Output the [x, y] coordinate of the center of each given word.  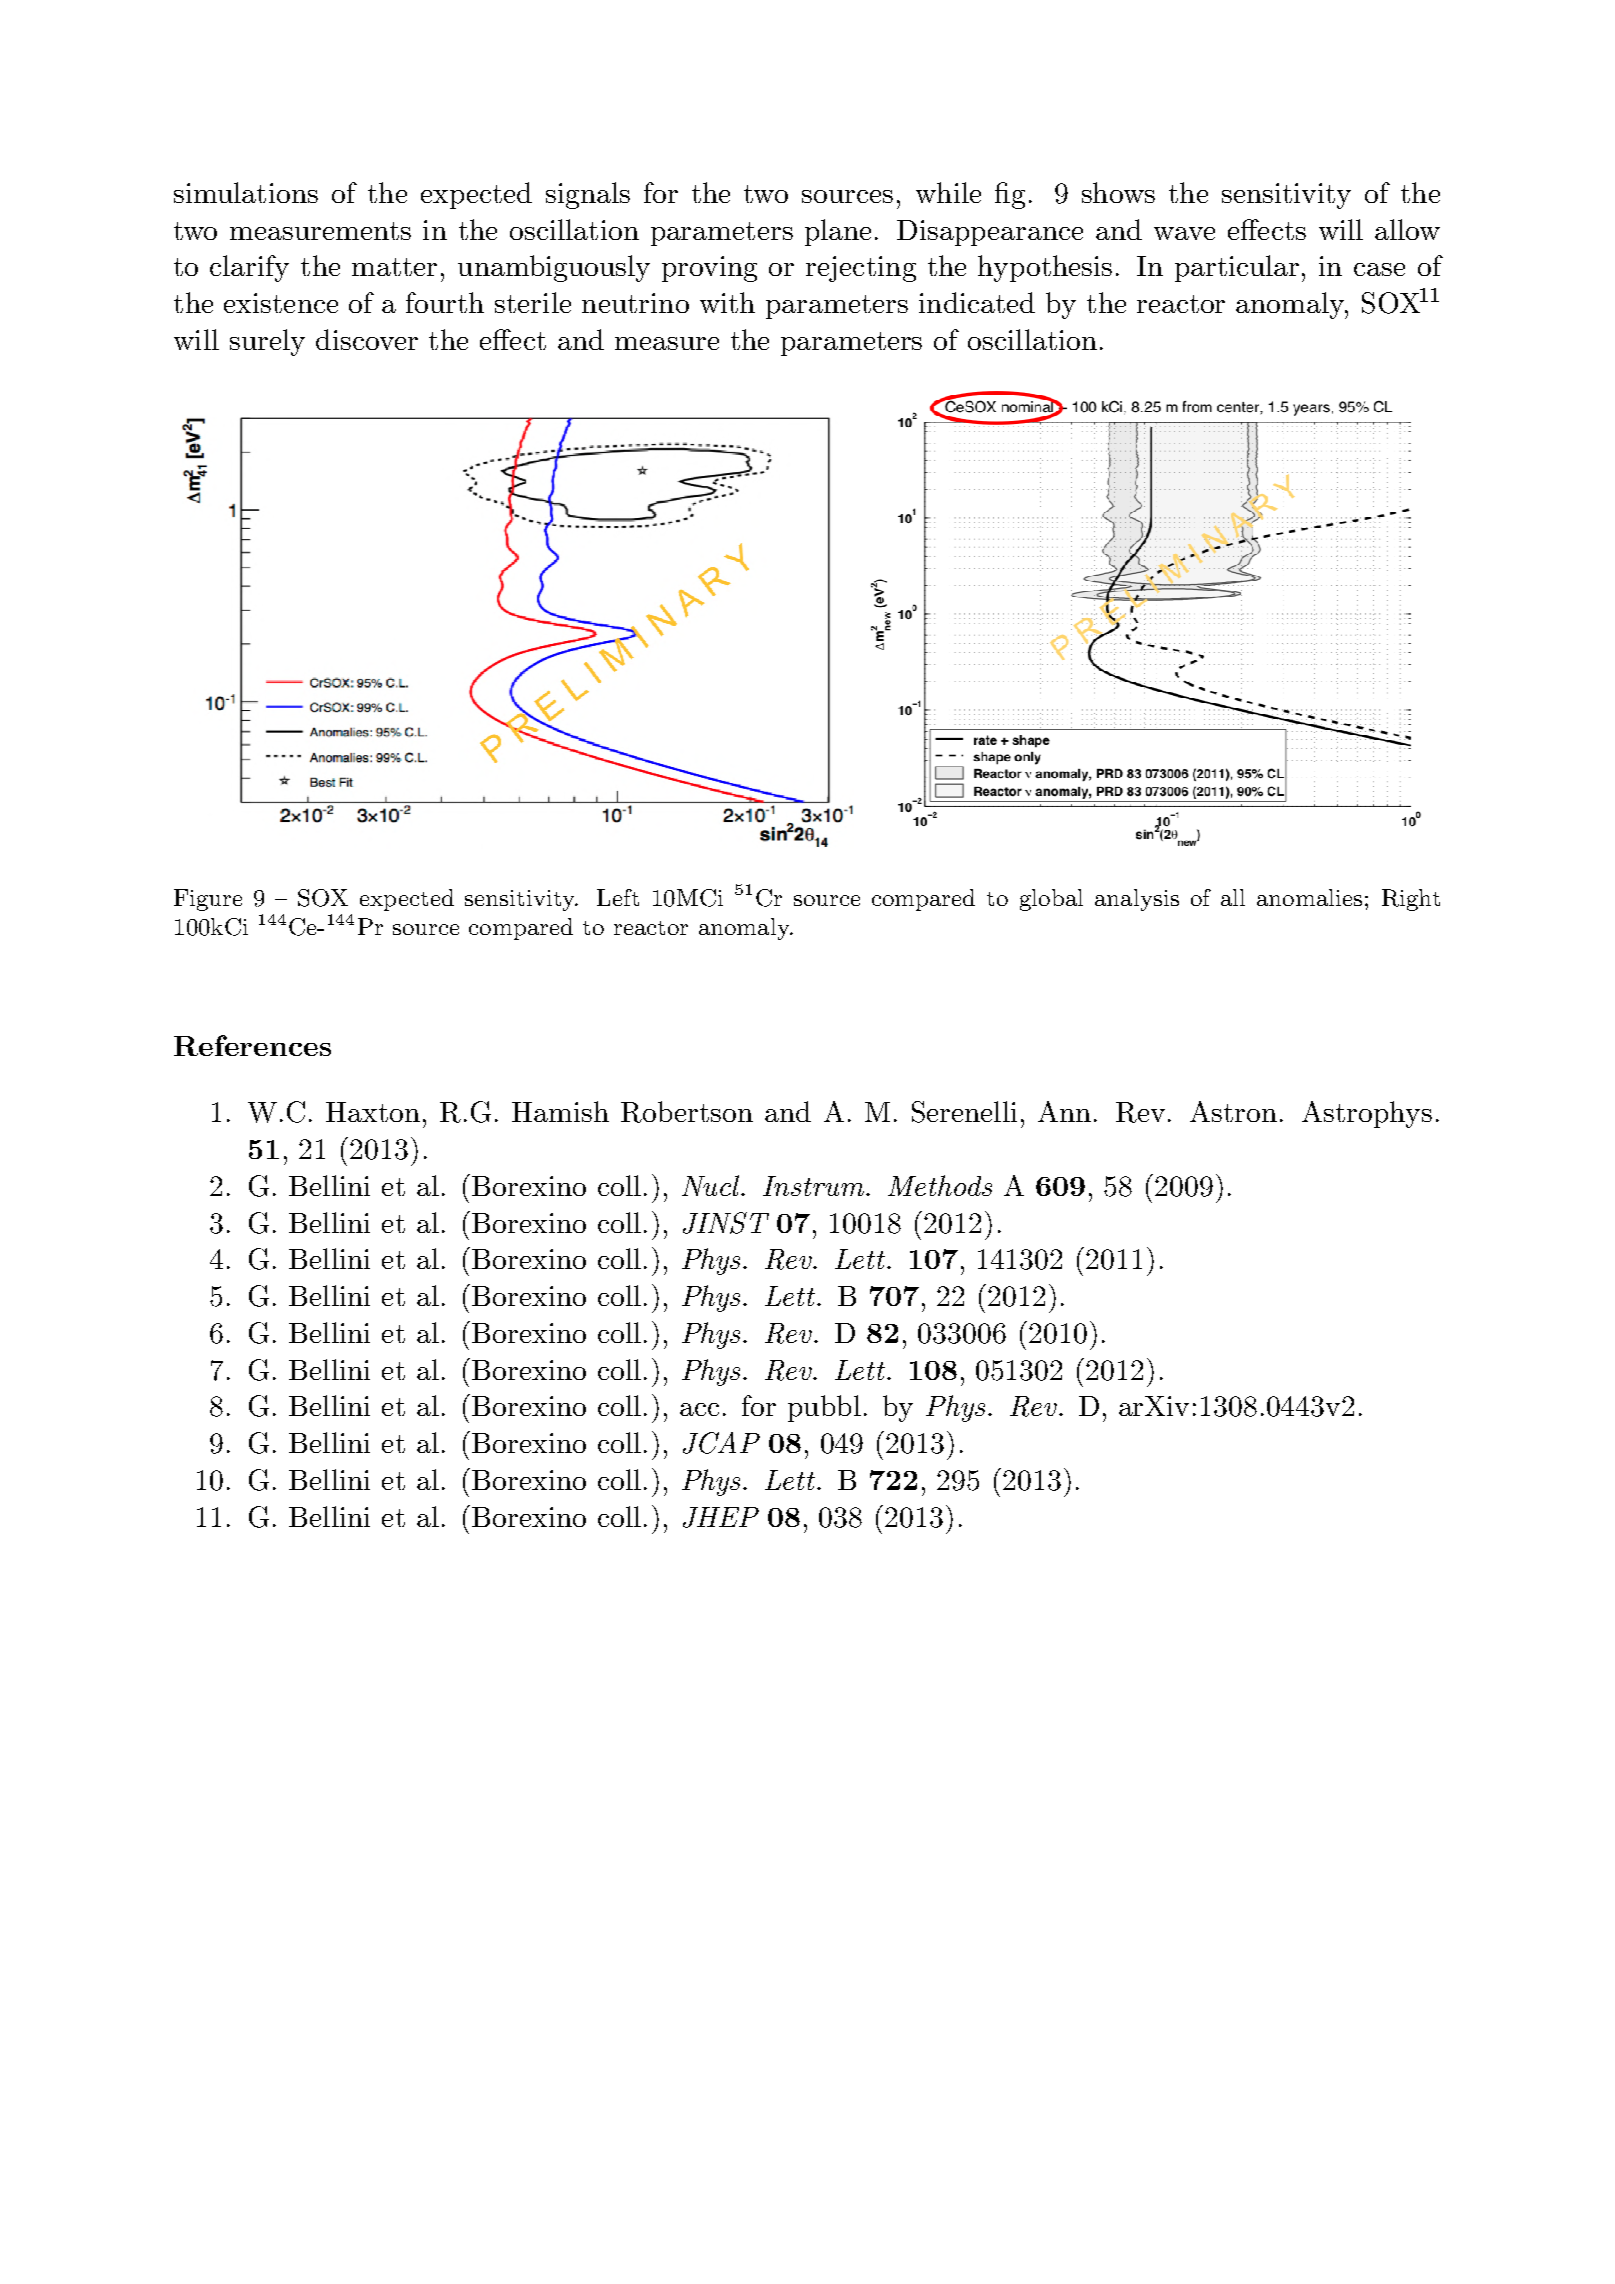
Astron [1233, 1111]
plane [838, 232]
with [727, 302]
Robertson [687, 1112]
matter [394, 267]
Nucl [712, 1185]
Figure [208, 900]
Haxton [373, 1112]
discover [367, 339]
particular [1237, 268]
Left [618, 897]
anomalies [1309, 897]
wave [1184, 233]
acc [699, 1409]
